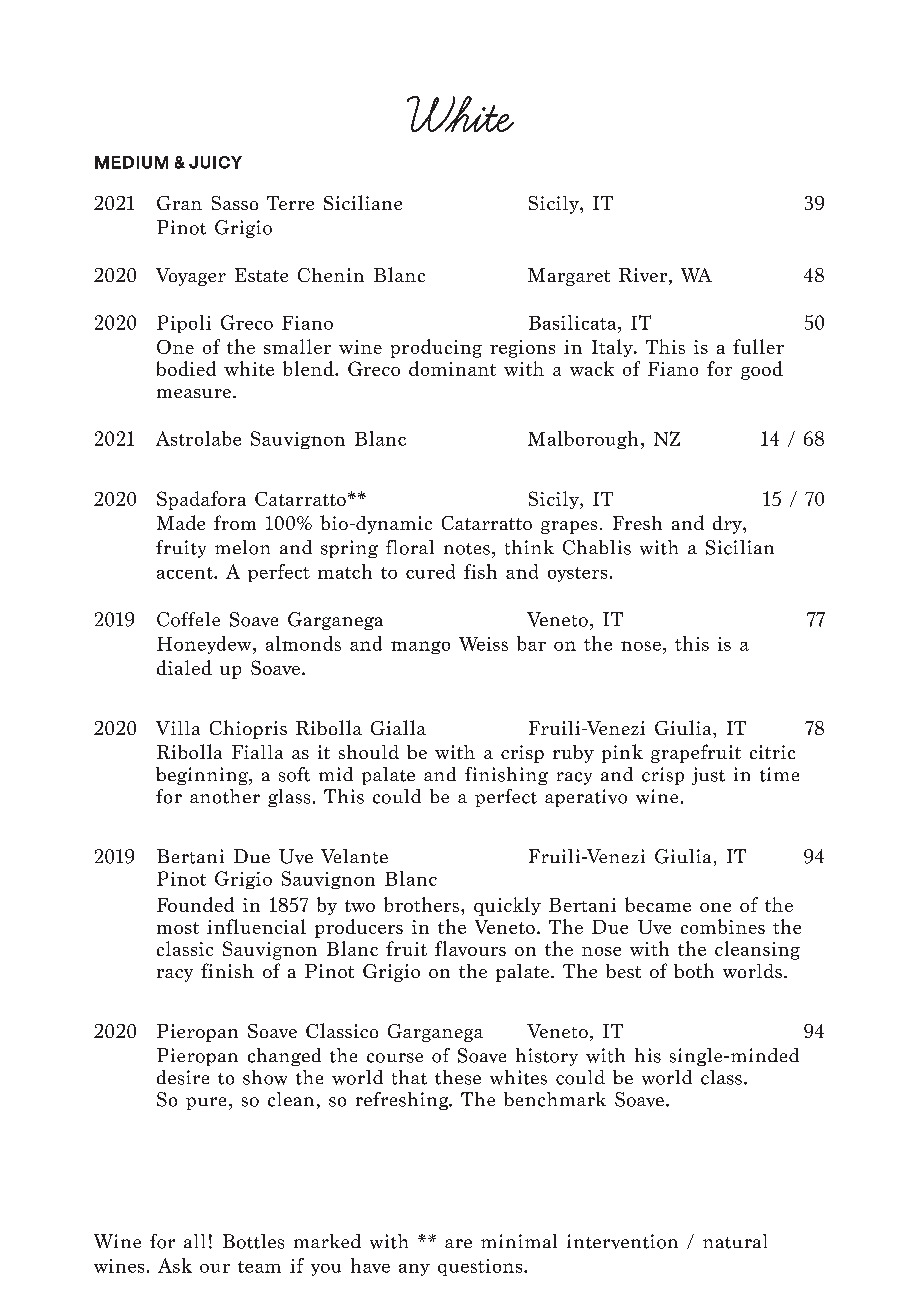 The height and width of the page is (1311, 924). Describe the element at coordinates (467, 549) in the page. I see `notes` at that location.
